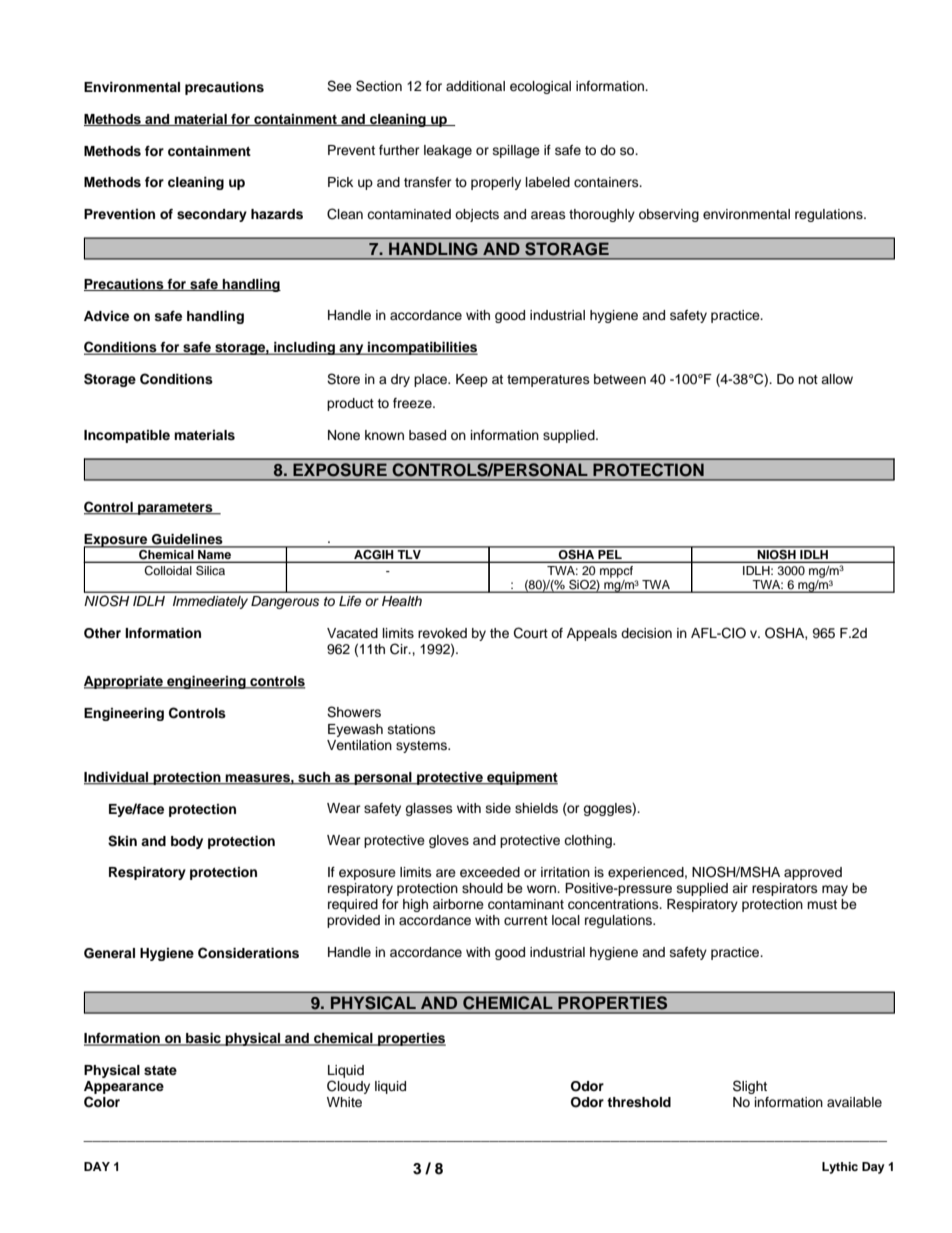 The image size is (952, 1233). I want to click on state, so click(160, 1070).
